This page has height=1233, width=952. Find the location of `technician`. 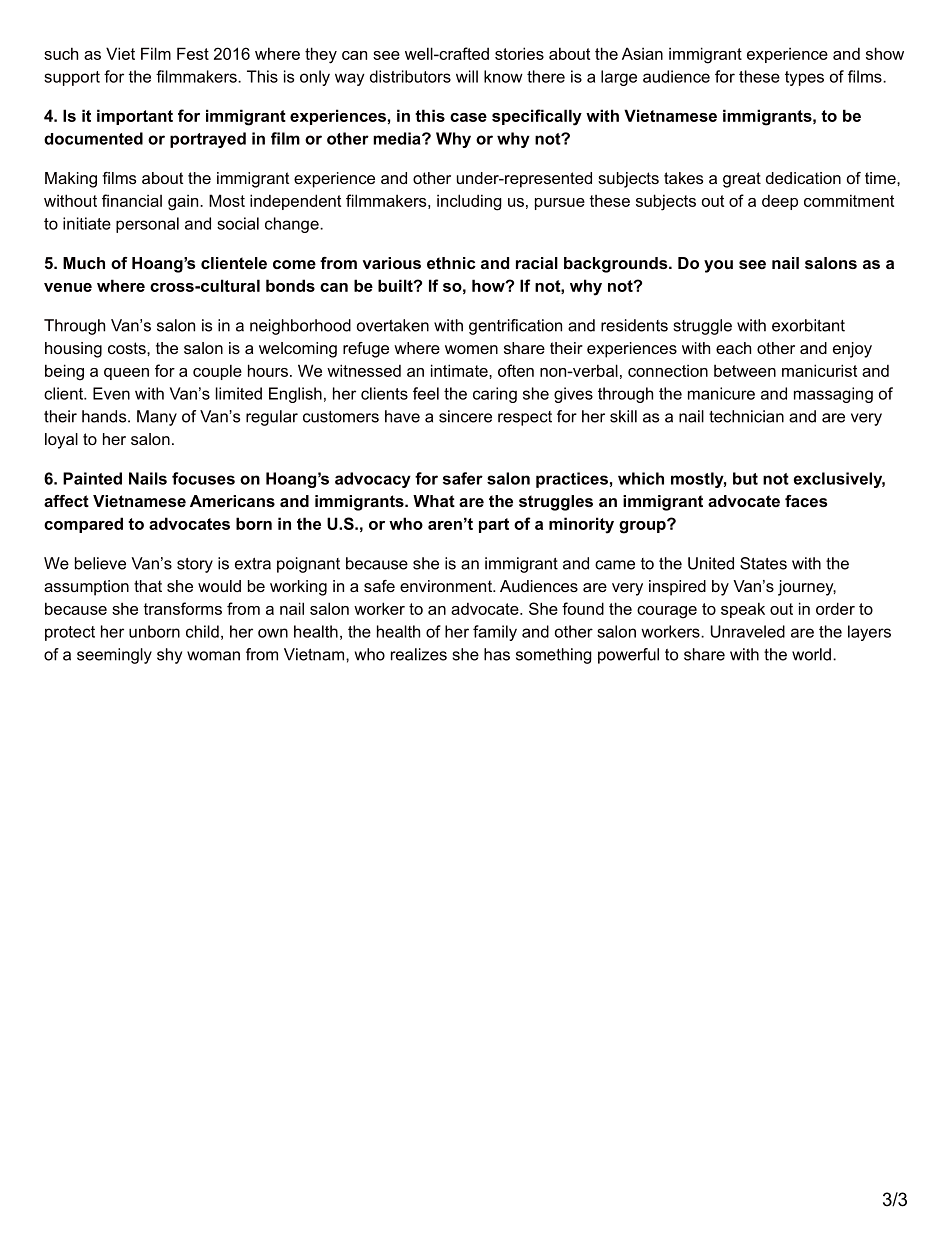

technician is located at coordinates (746, 416).
